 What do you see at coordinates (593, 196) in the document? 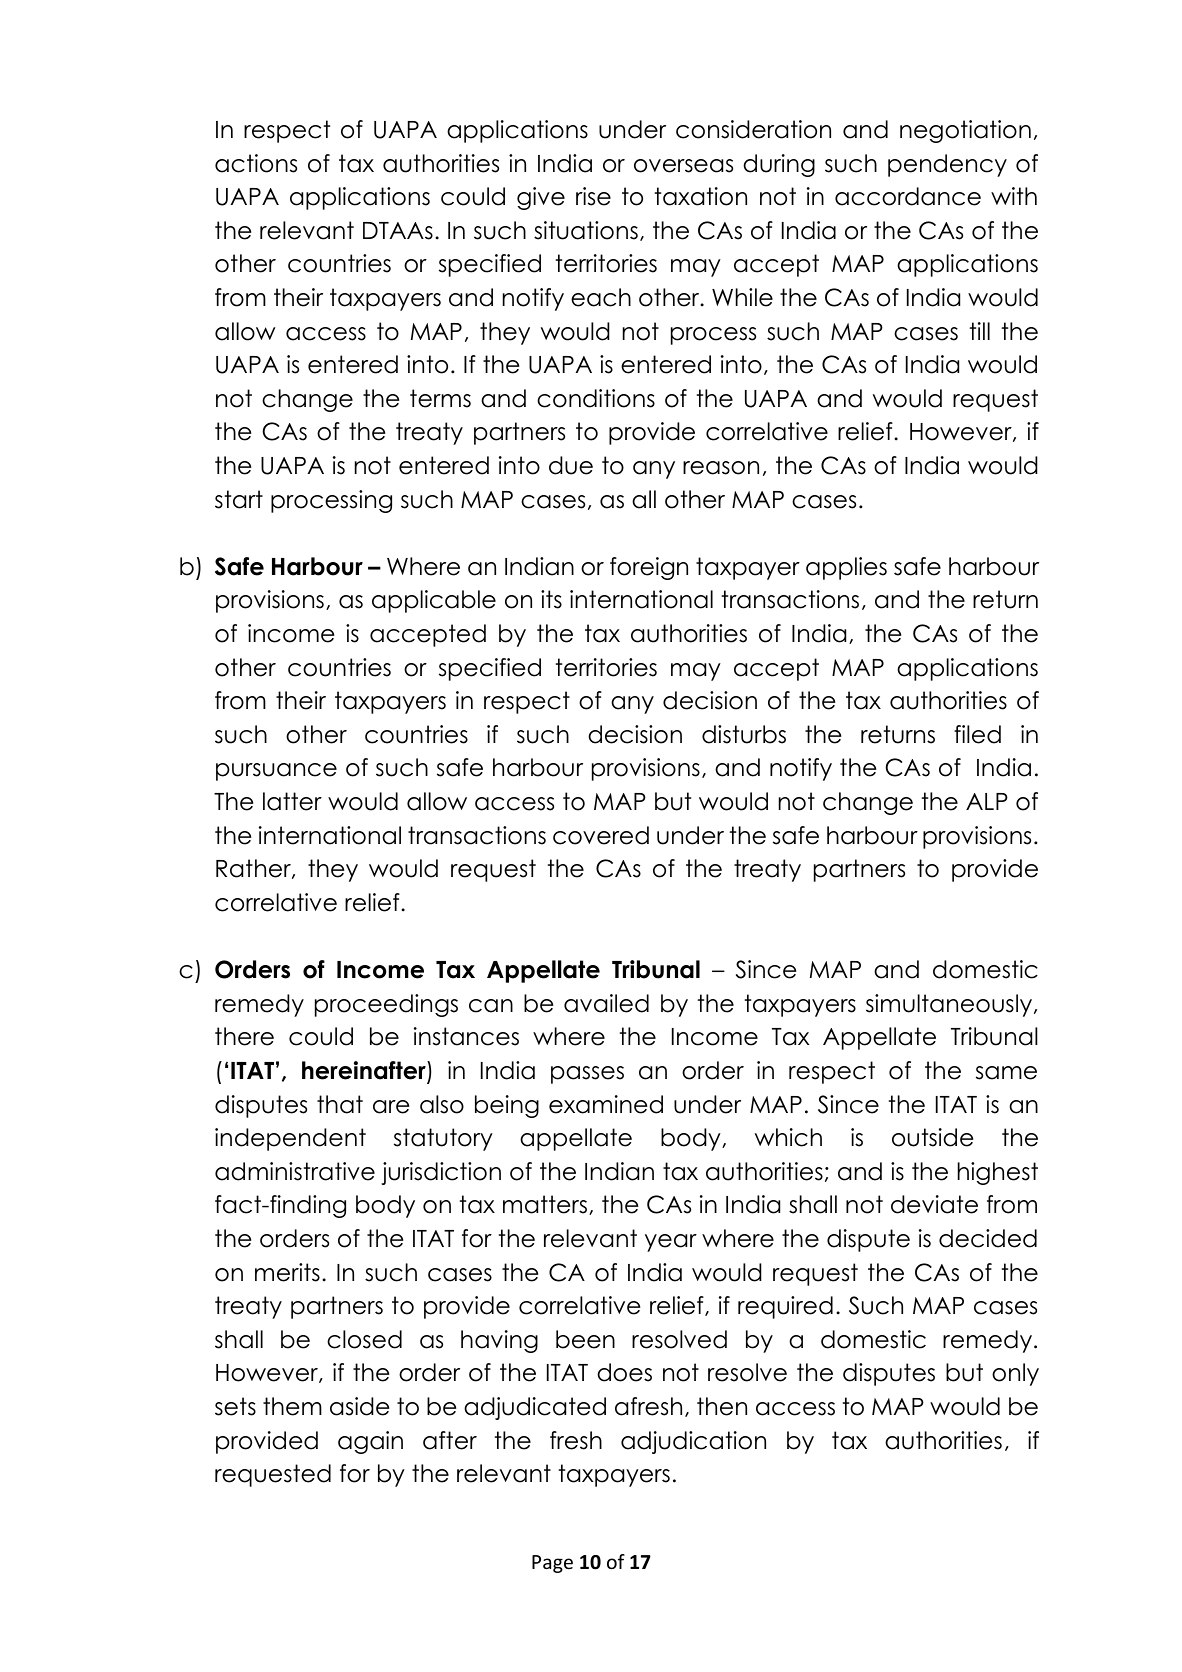
I see `rise` at bounding box center [593, 196].
